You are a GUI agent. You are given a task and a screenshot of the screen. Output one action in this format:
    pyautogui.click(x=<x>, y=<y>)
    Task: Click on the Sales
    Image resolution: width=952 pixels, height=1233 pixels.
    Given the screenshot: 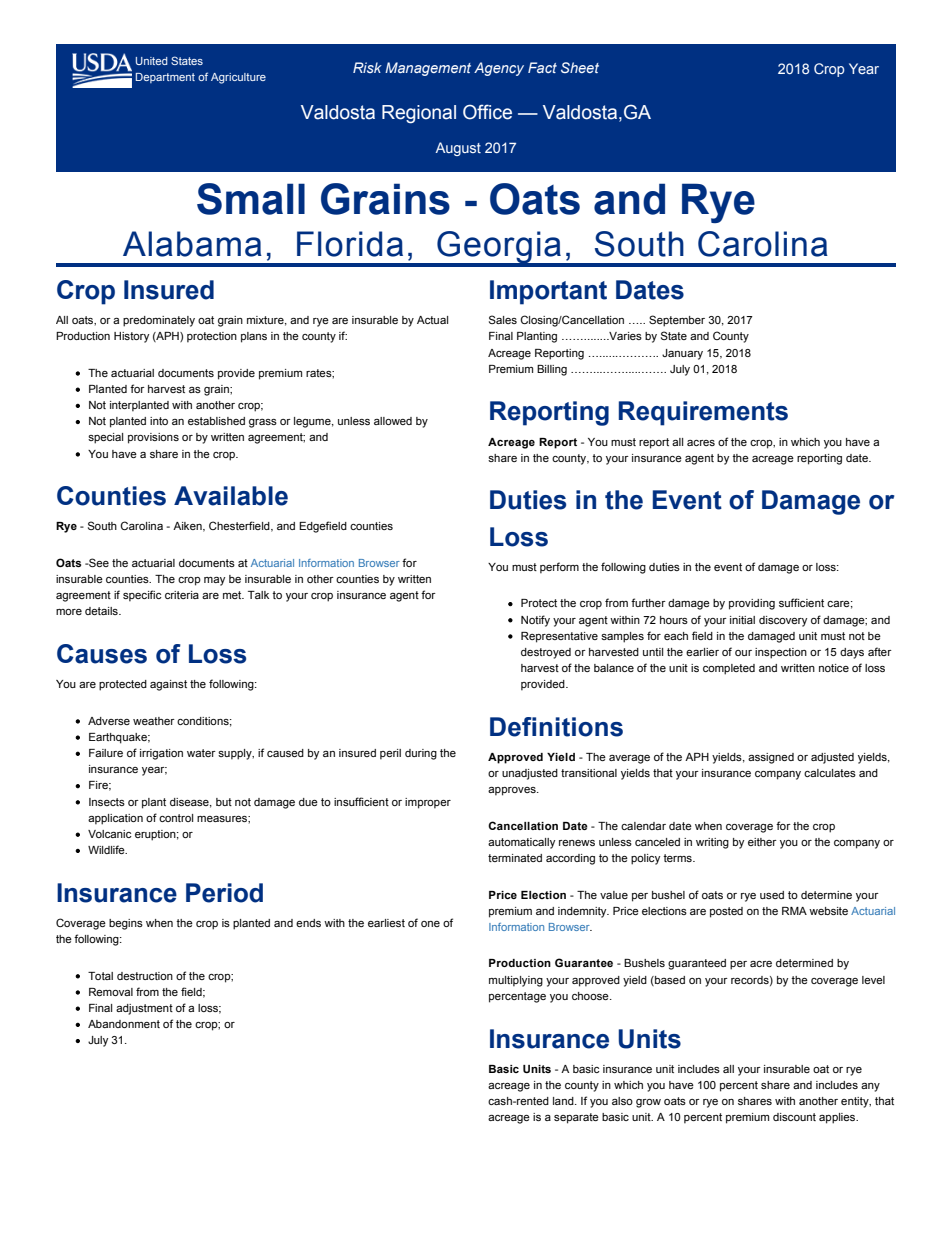 What is the action you would take?
    pyautogui.click(x=503, y=319)
